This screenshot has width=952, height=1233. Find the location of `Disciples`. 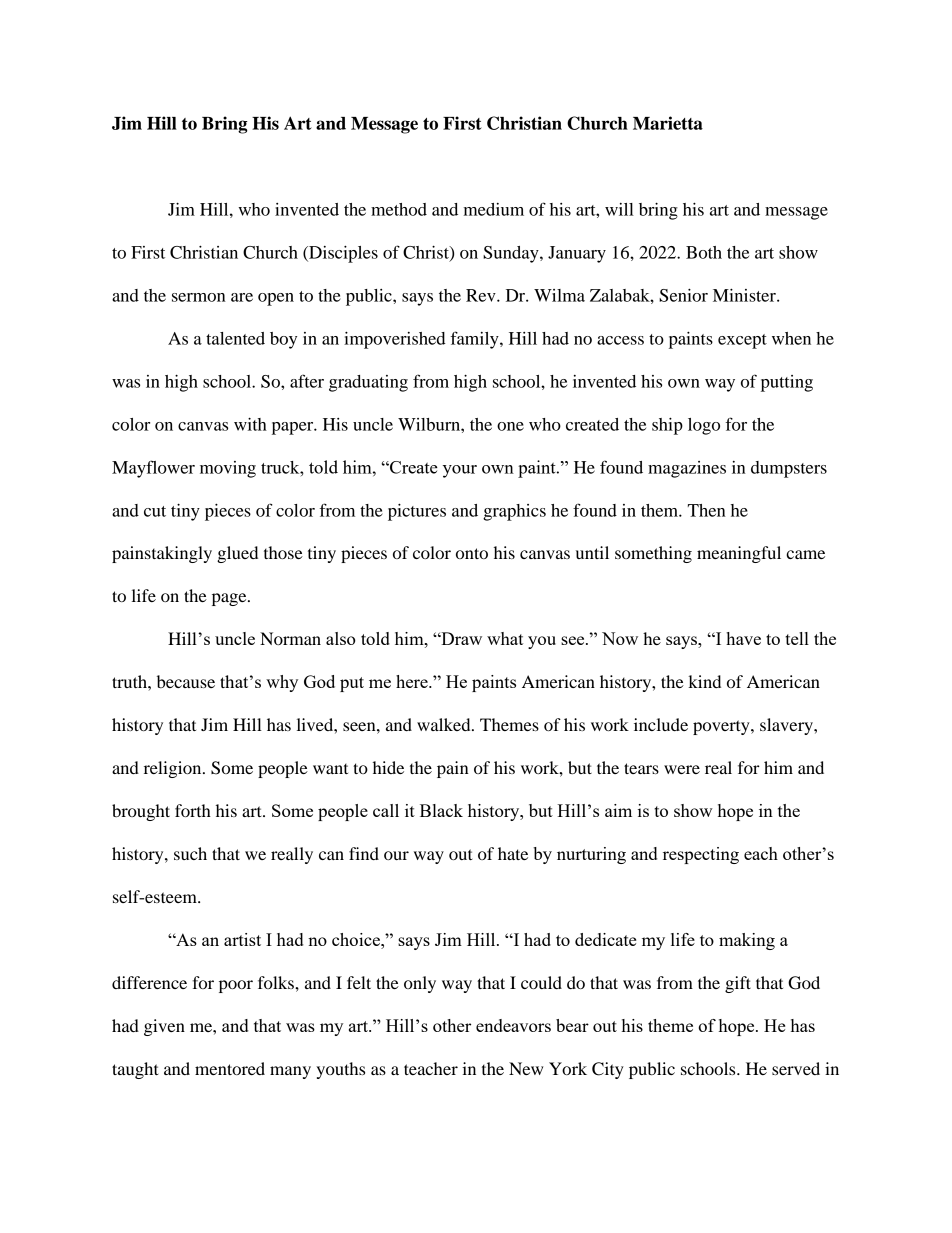

Disciples is located at coordinates (342, 254).
